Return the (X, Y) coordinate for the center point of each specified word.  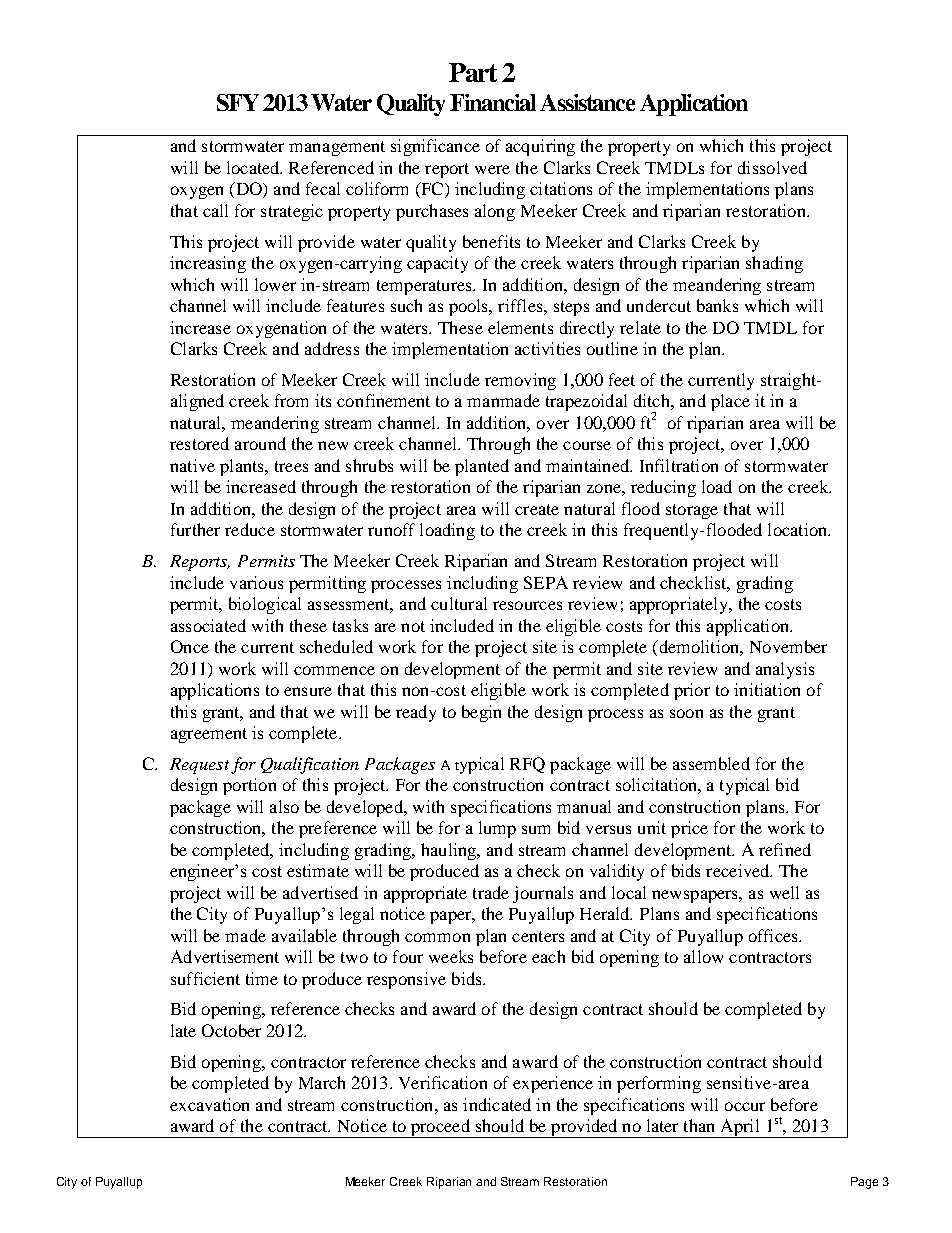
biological (265, 605)
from (291, 400)
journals (543, 894)
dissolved (772, 167)
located (254, 167)
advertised (320, 892)
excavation (209, 1104)
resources (527, 605)
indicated (497, 1104)
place (730, 402)
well (784, 892)
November (788, 646)
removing (520, 381)
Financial (493, 102)
